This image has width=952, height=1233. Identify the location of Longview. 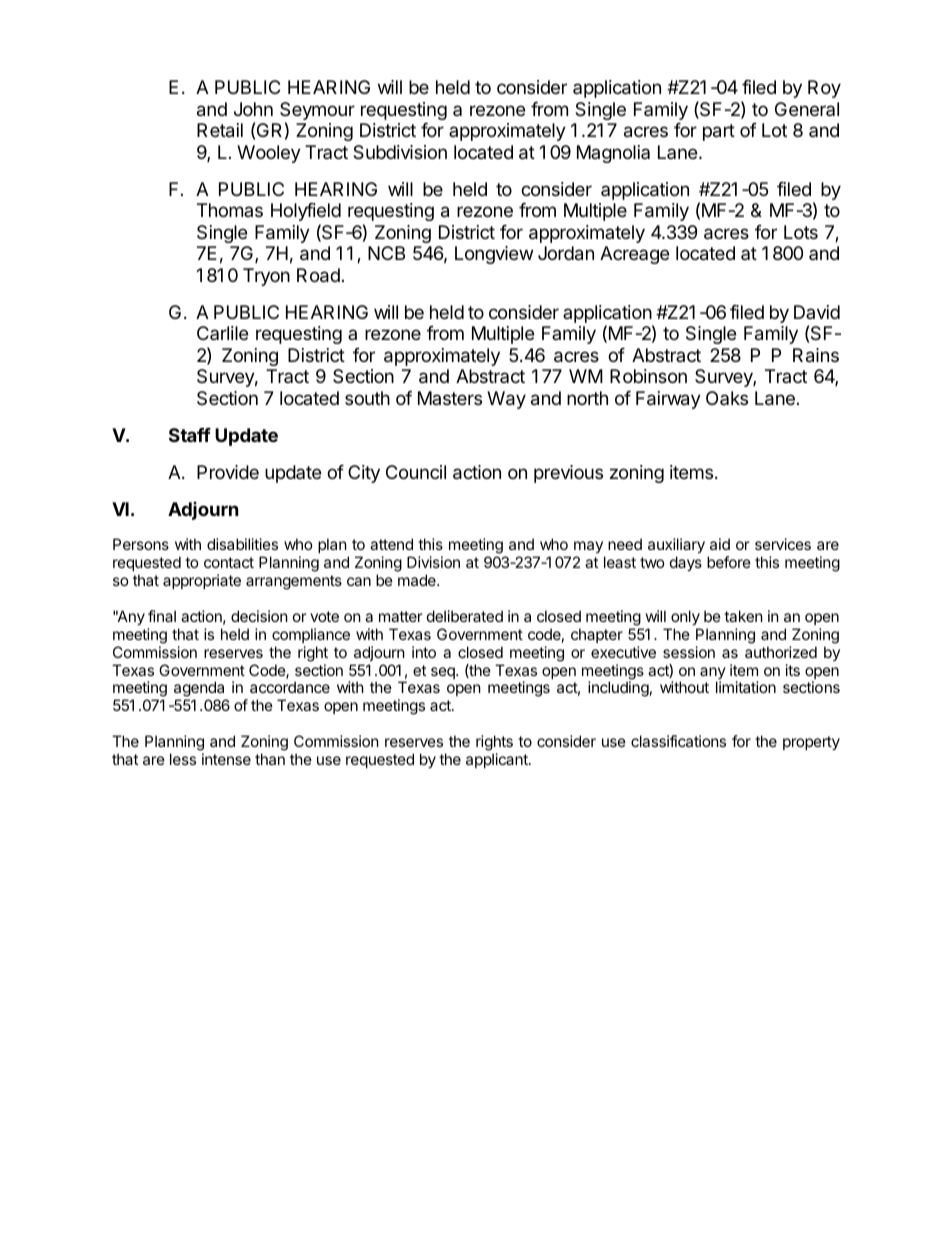
(494, 255).
